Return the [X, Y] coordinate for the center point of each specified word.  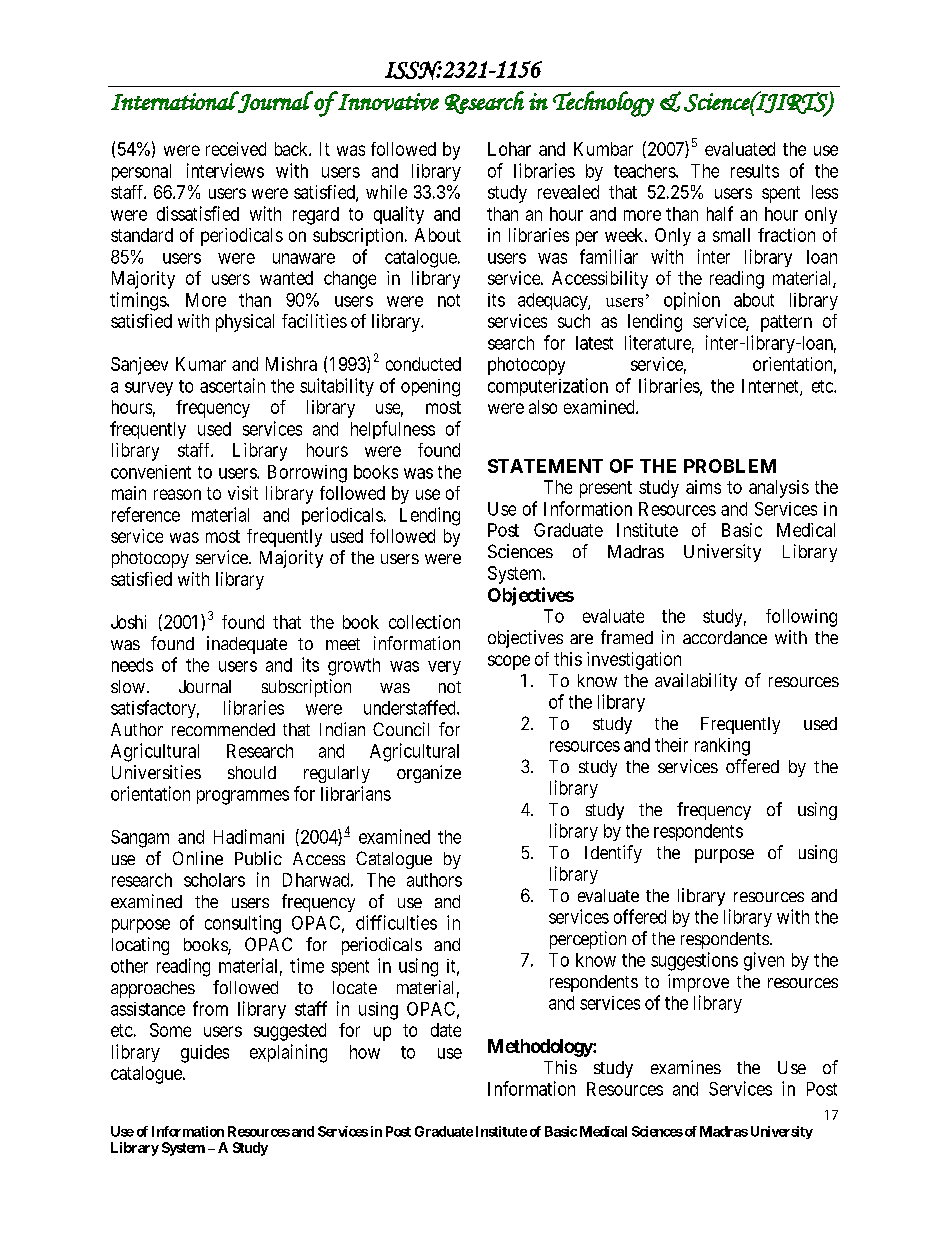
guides [205, 1054]
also [543, 407]
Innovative [387, 101]
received [236, 149]
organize [429, 774]
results [755, 171]
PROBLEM [730, 466]
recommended [223, 729]
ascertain [232, 385]
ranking [722, 747]
